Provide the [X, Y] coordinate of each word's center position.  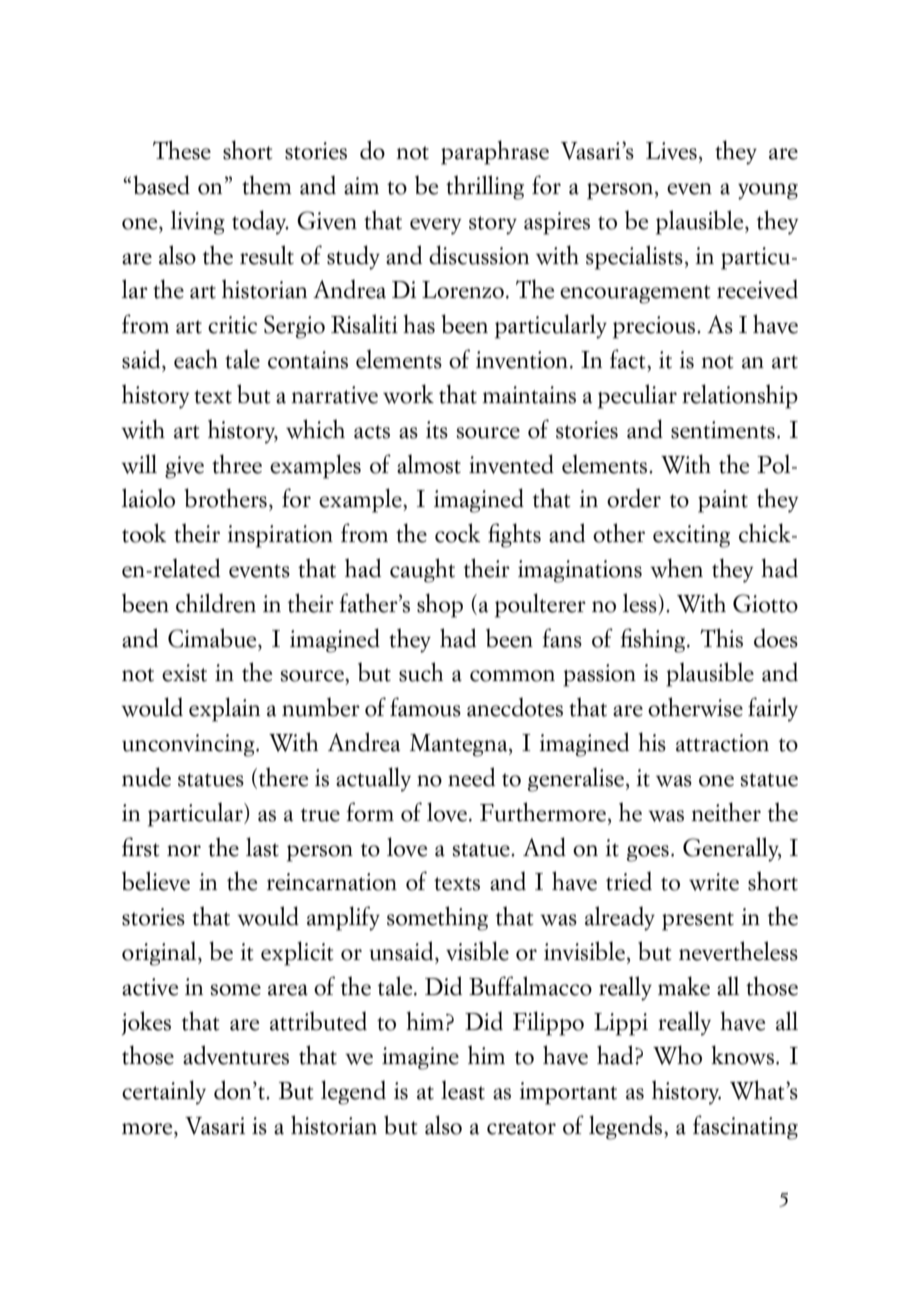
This [721, 638]
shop [440, 605]
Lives [671, 151]
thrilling [485, 187]
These [182, 150]
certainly [164, 1092]
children [216, 603]
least [463, 1090]
